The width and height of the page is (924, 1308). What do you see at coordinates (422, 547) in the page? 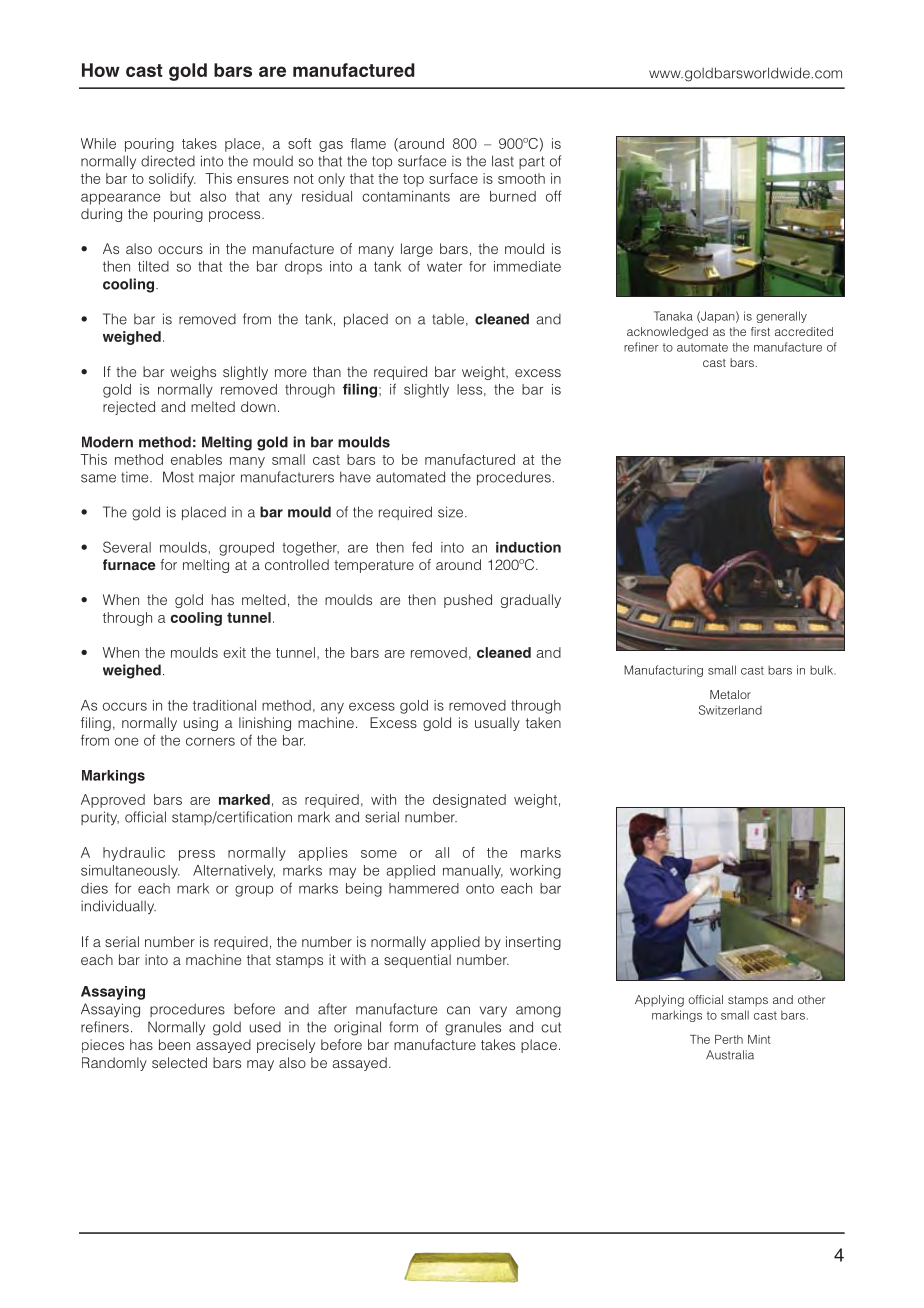
I see `fed` at bounding box center [422, 547].
